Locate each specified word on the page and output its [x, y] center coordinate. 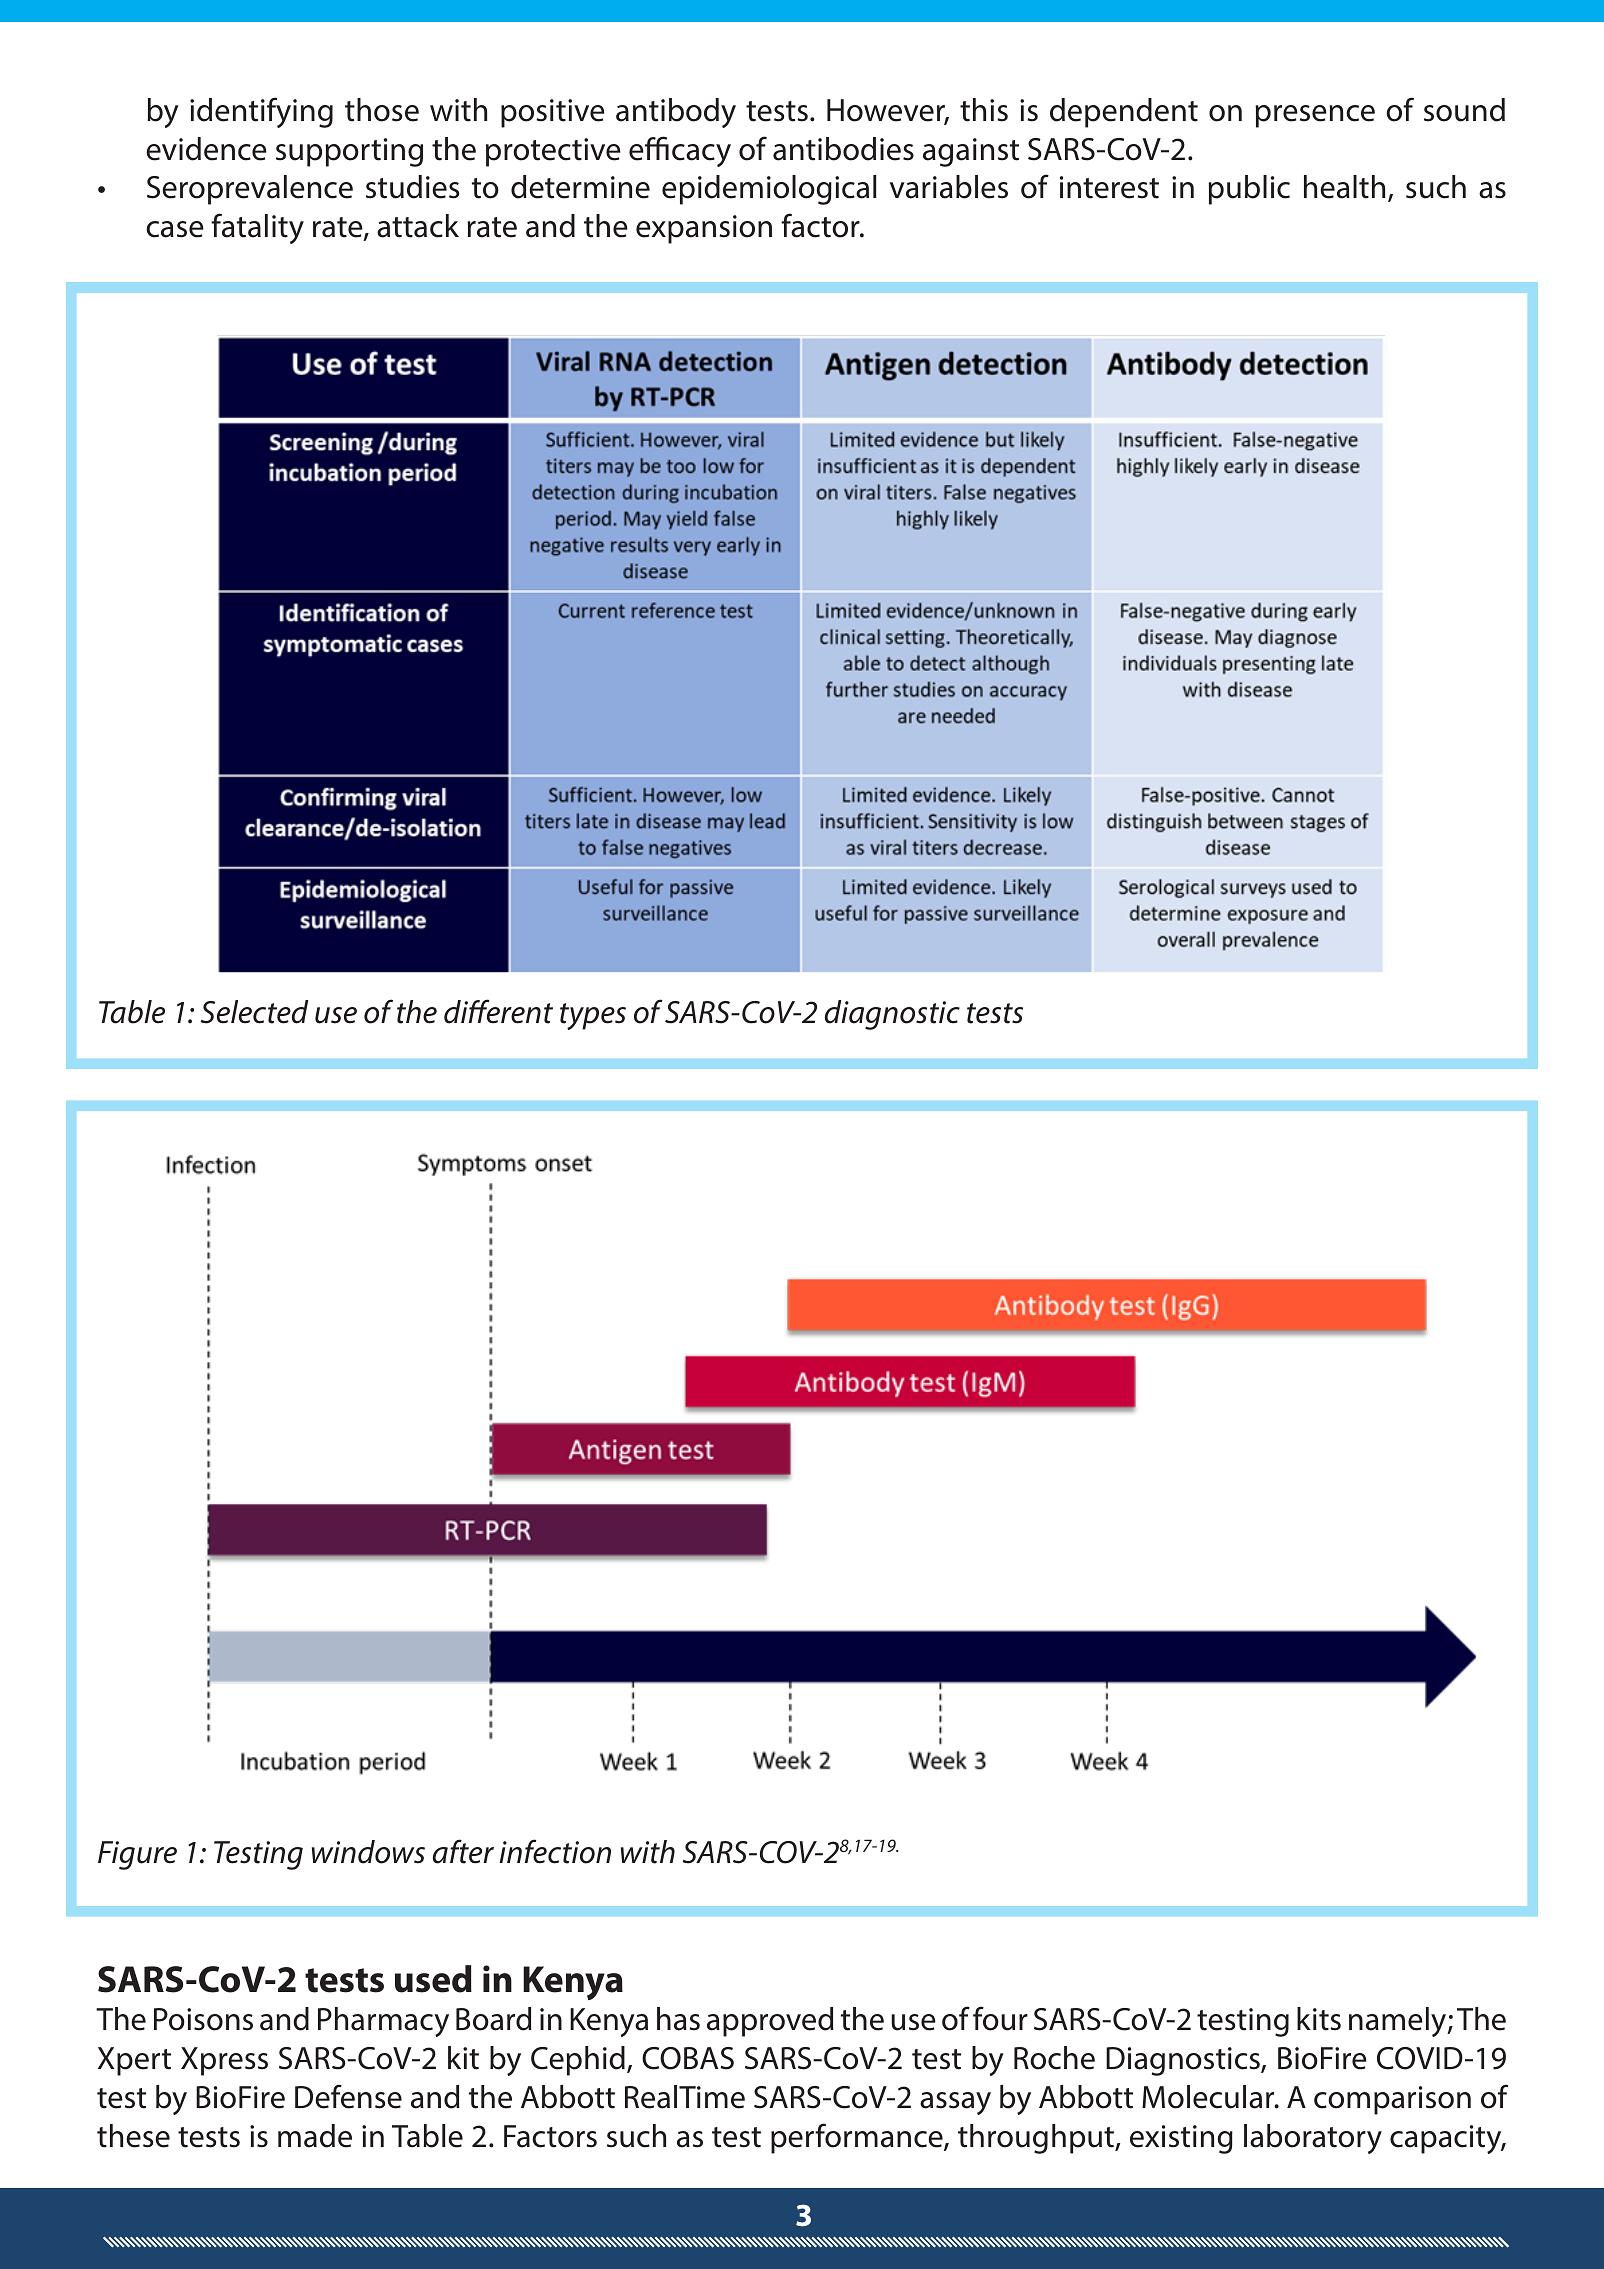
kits [1319, 2019]
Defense [348, 2096]
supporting [349, 152]
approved [770, 2022]
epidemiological [769, 190]
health [1344, 187]
